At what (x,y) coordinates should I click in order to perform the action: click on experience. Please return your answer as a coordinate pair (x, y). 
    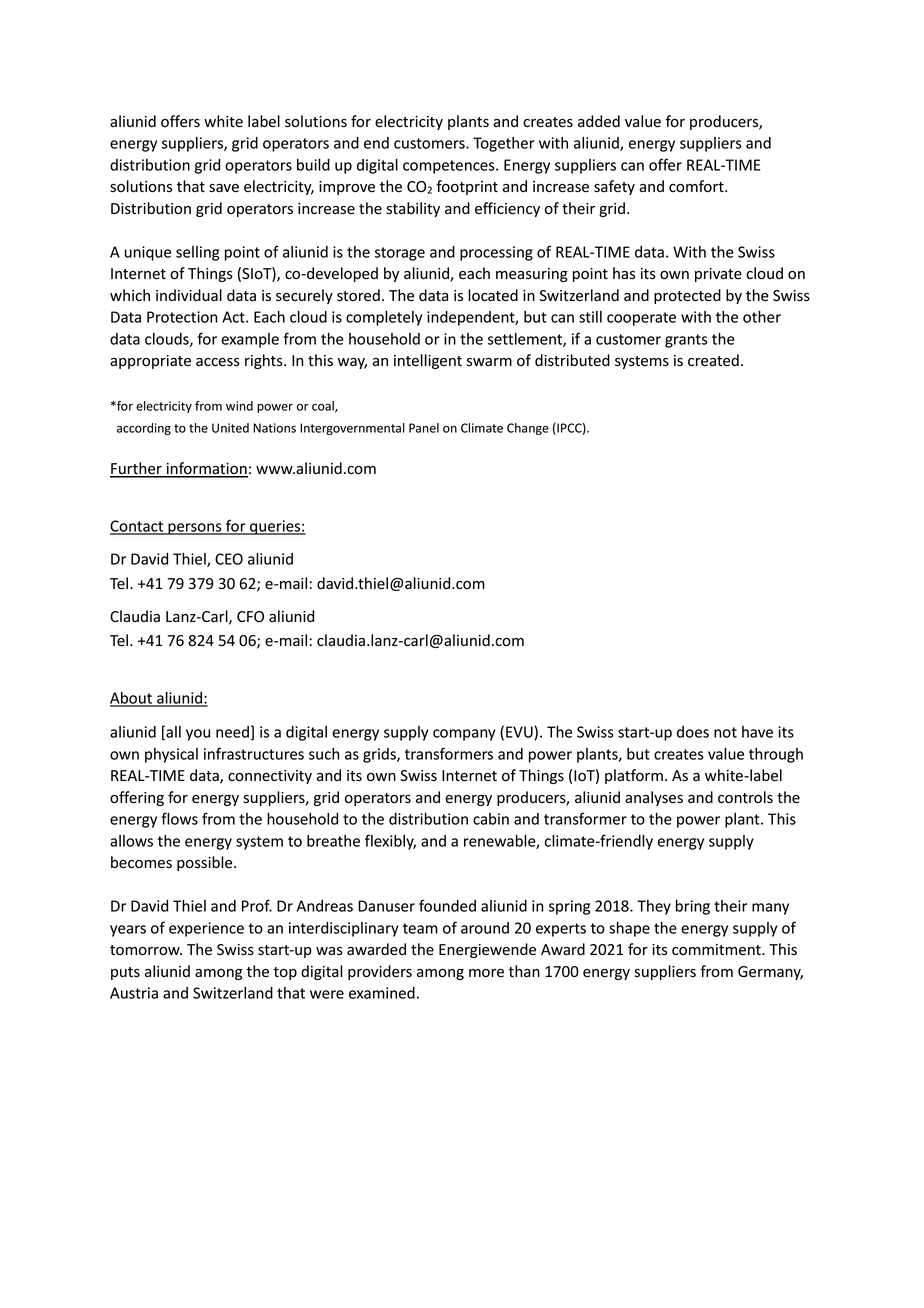
    Looking at the image, I should click on (206, 929).
